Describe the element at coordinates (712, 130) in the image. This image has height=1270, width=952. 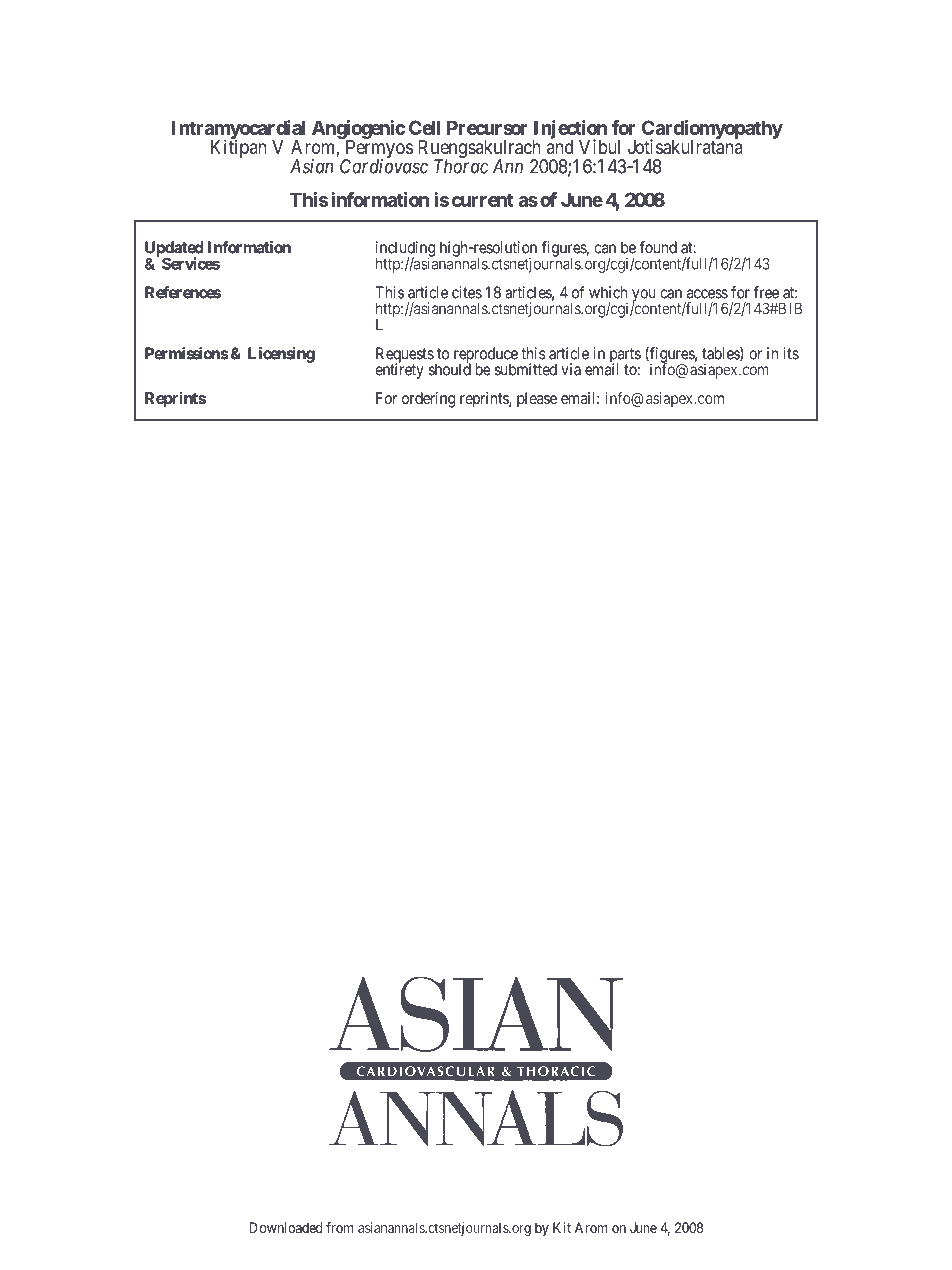
I see `Cardiomyopathy` at that location.
